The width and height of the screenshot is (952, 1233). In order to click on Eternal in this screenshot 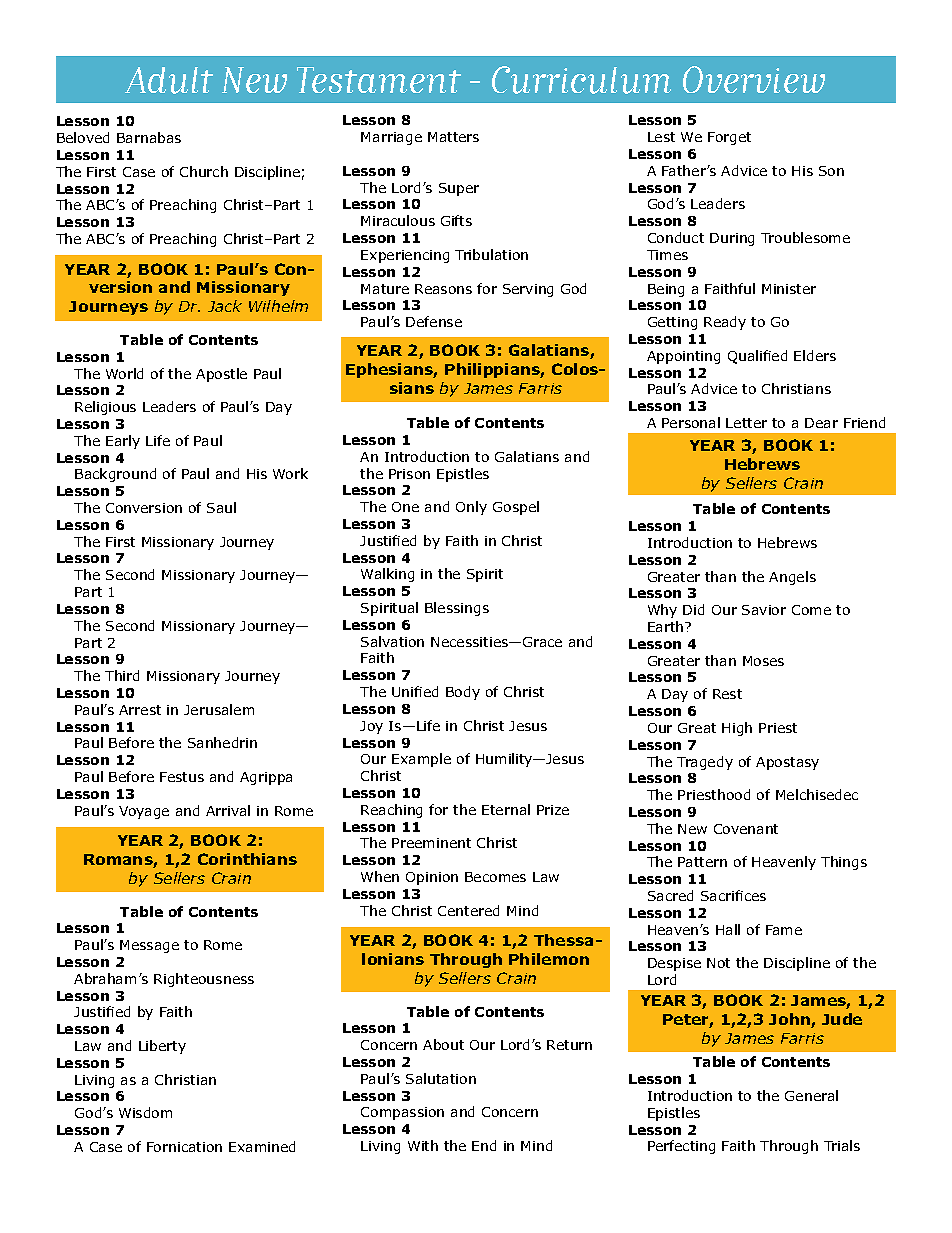, I will do `click(506, 809)`.
